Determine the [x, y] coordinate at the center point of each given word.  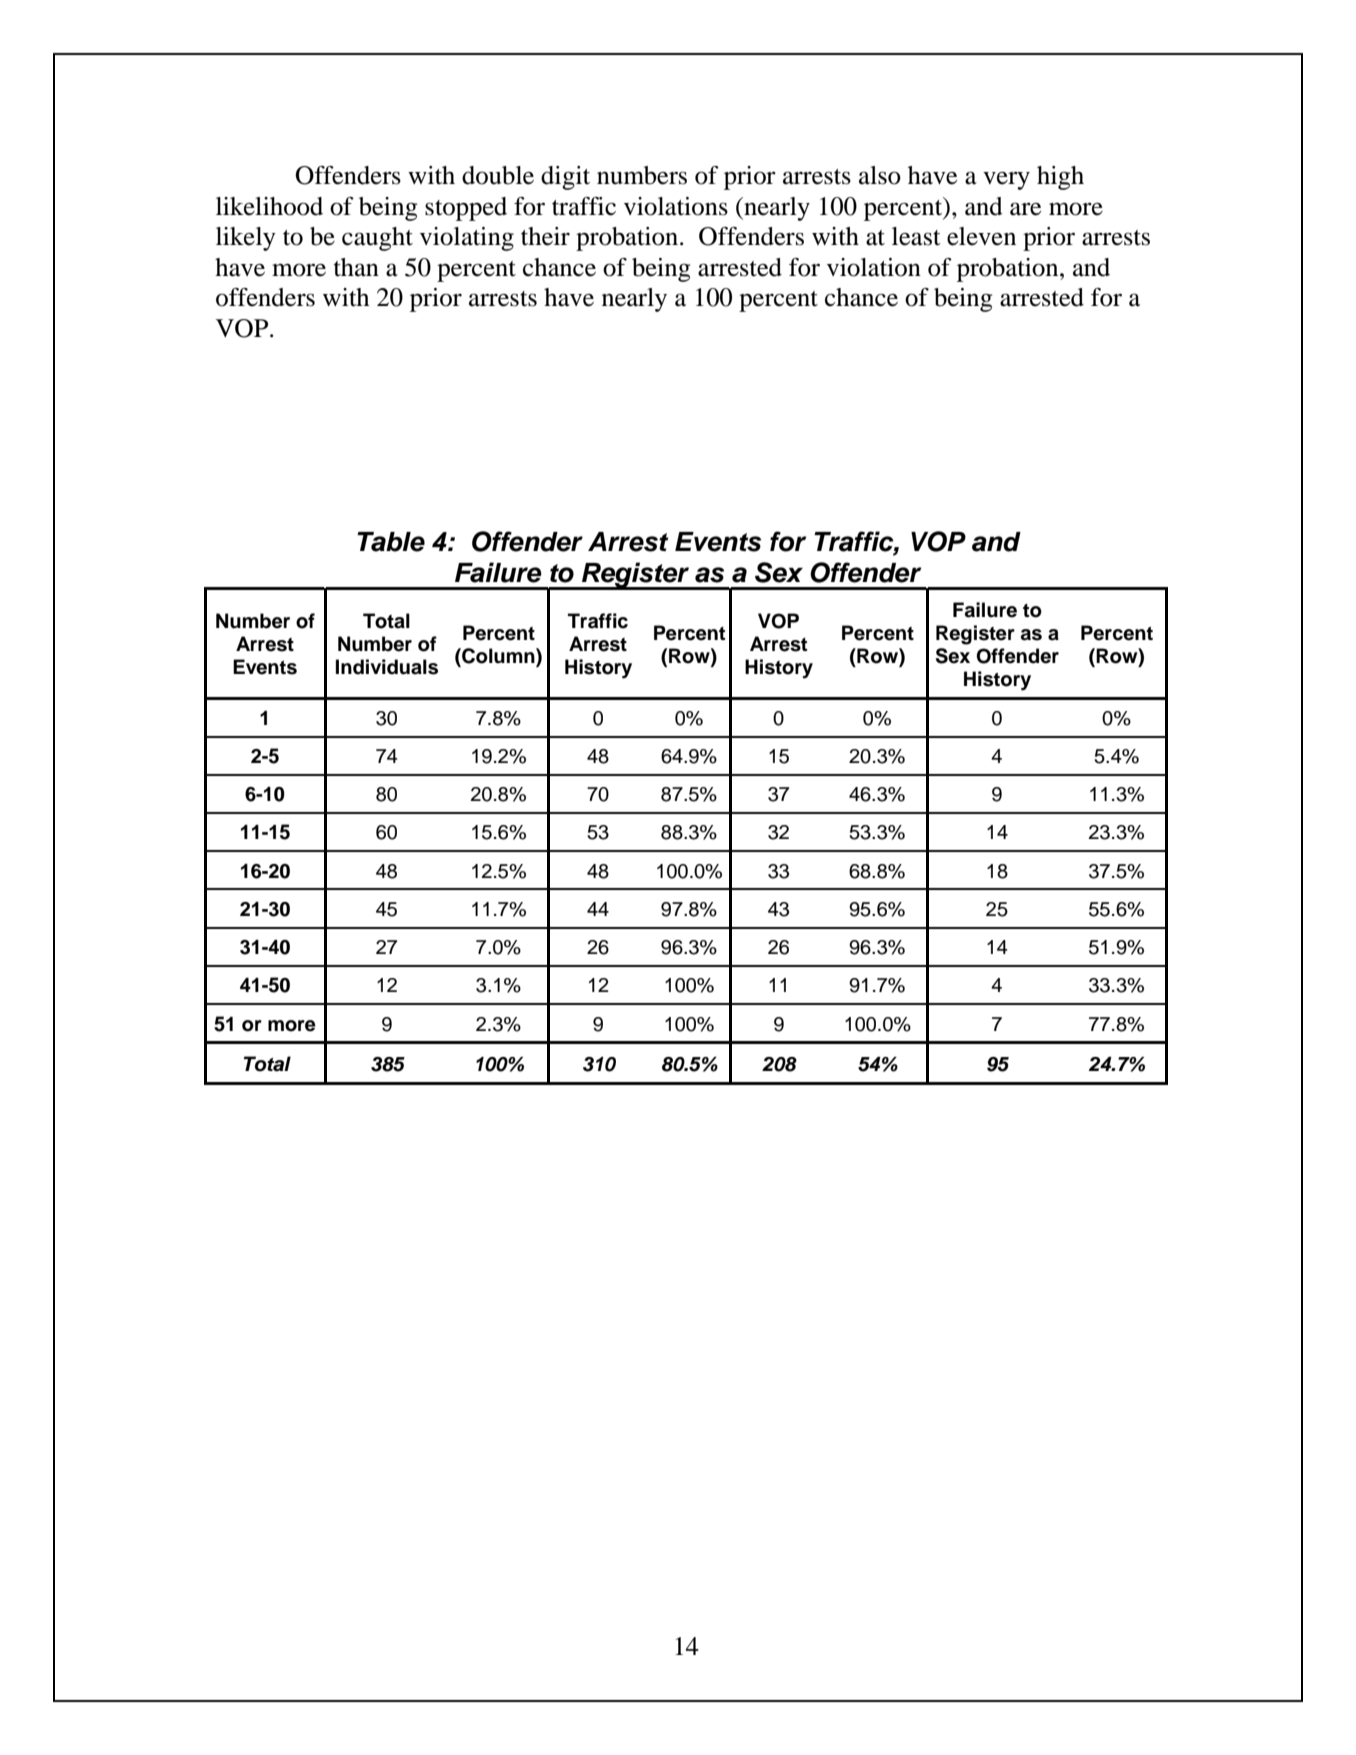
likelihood [269, 206]
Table [391, 542]
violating [467, 239]
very [1006, 180]
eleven [981, 236]
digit [565, 178]
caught [377, 239]
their [545, 236]
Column [498, 656]
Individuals [387, 667]
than [356, 267]
